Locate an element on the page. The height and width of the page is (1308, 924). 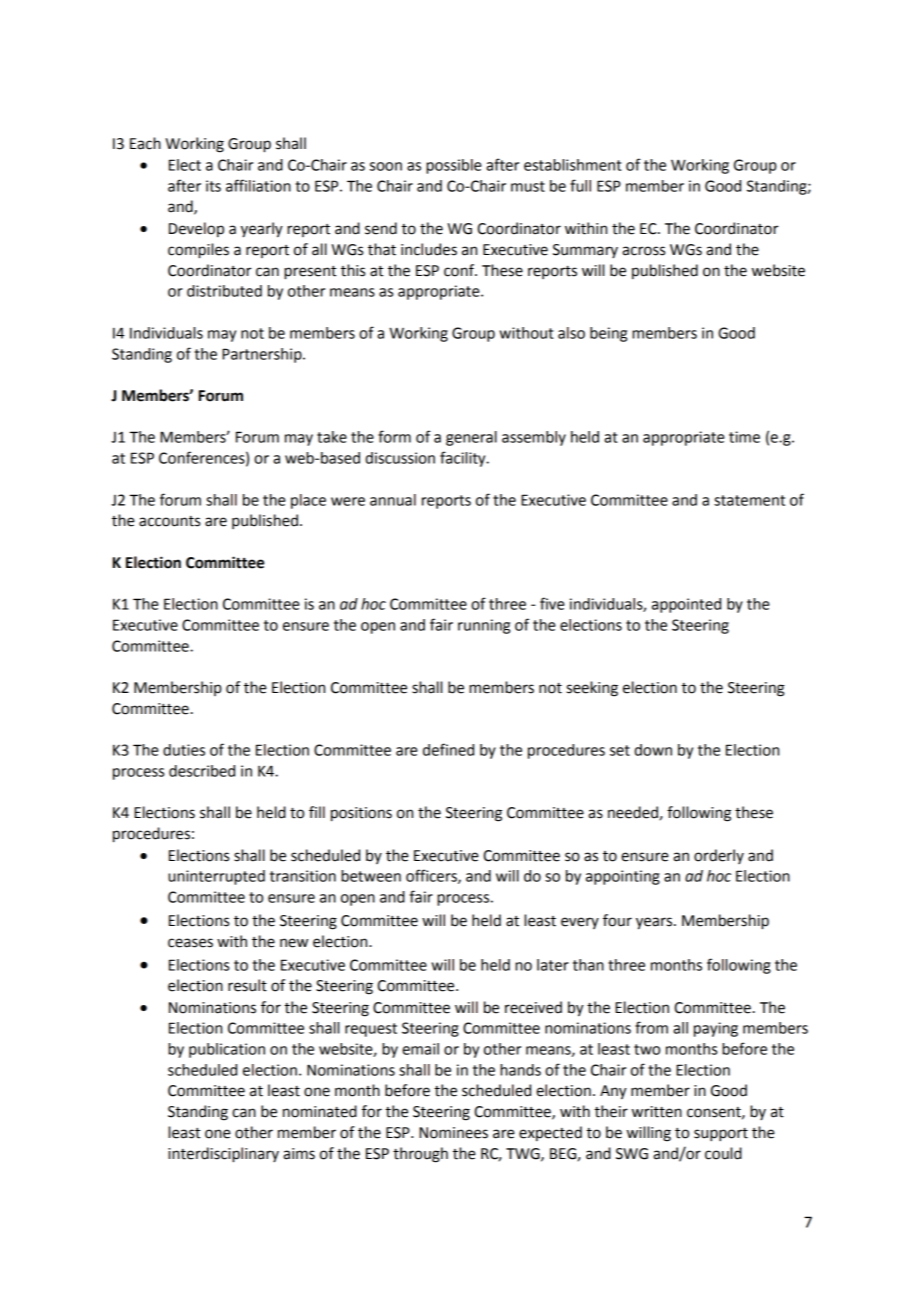
needed is located at coordinates (633, 812).
